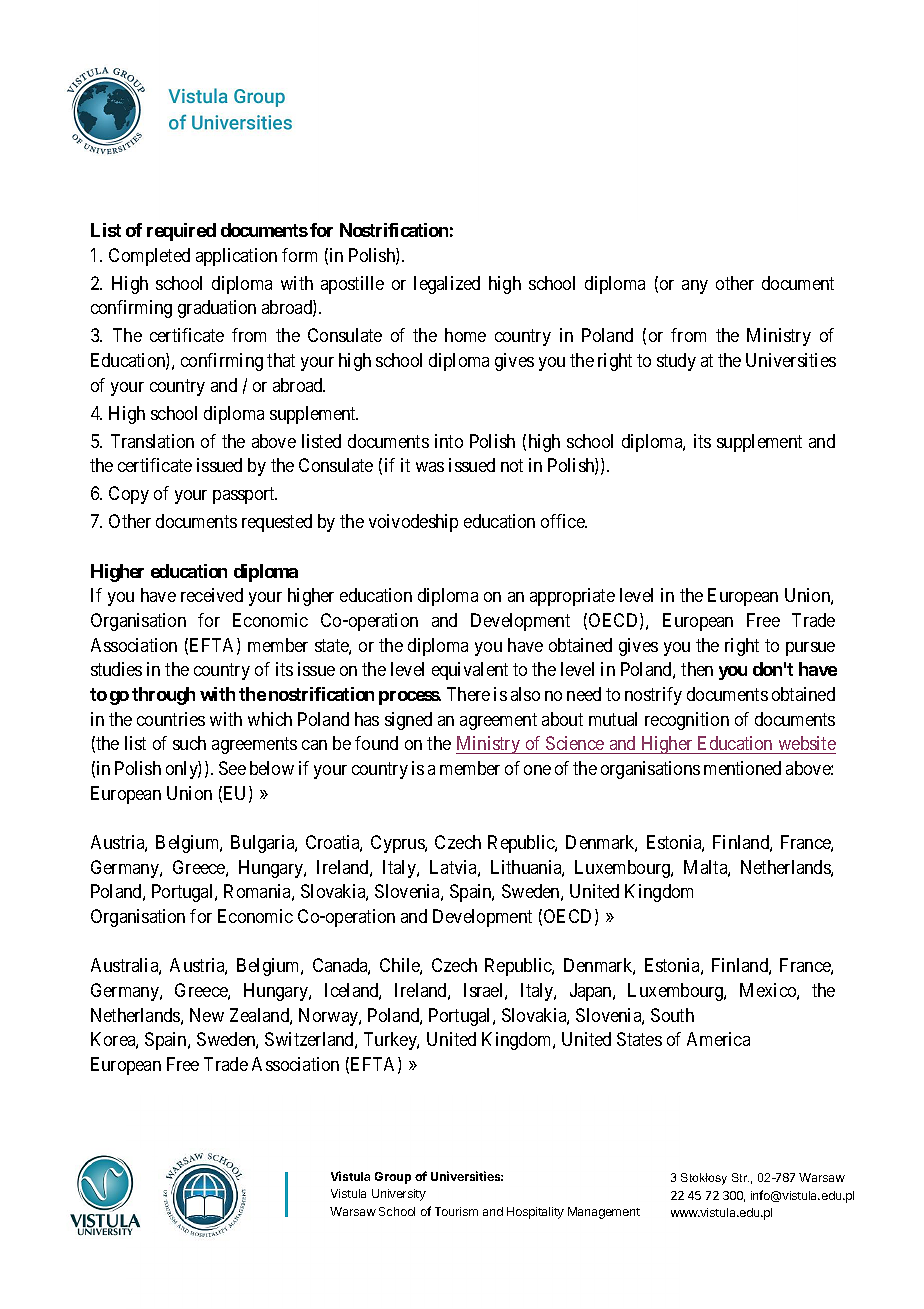 This screenshot has width=924, height=1309. What do you see at coordinates (468, 694) in the screenshot?
I see `There` at bounding box center [468, 694].
